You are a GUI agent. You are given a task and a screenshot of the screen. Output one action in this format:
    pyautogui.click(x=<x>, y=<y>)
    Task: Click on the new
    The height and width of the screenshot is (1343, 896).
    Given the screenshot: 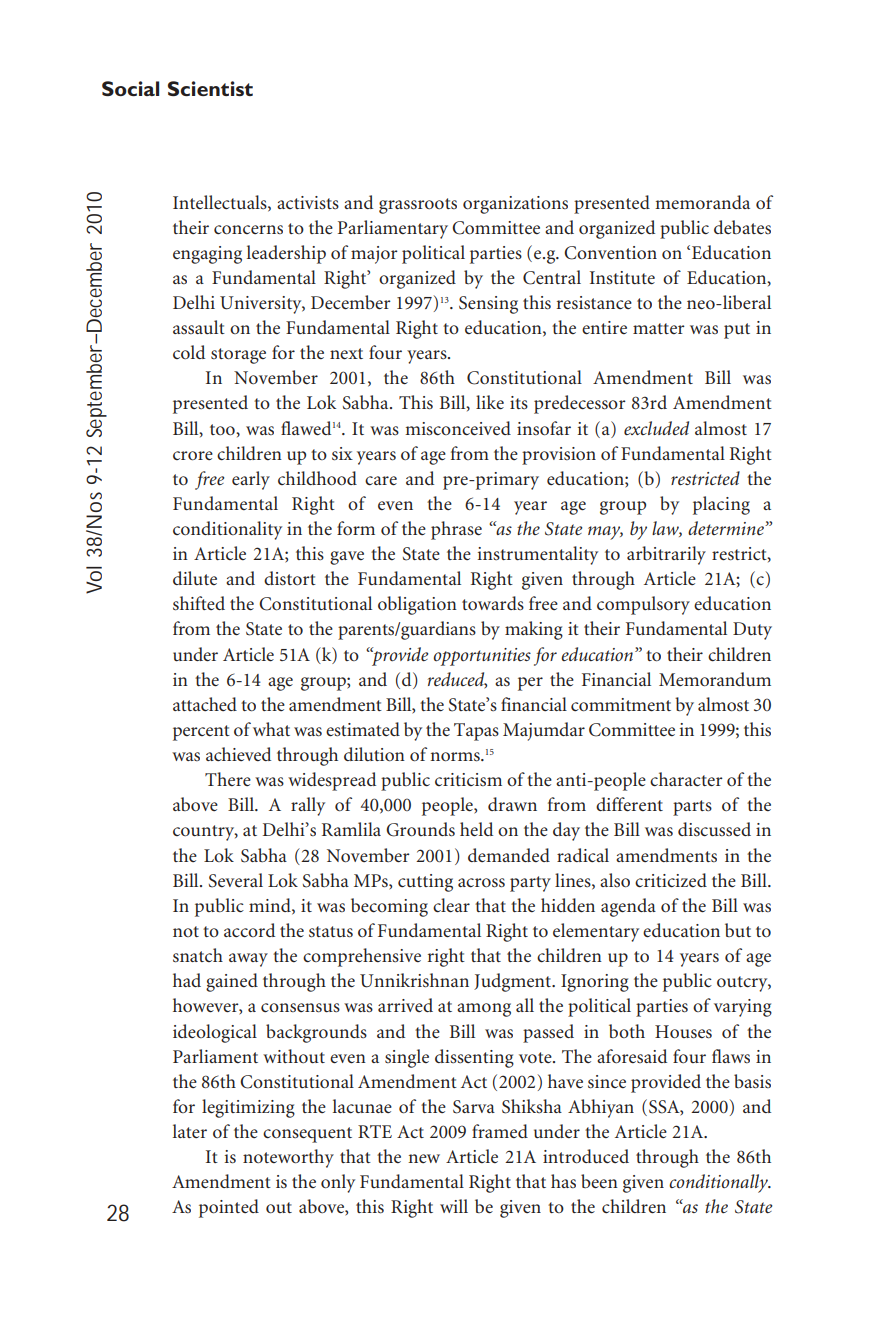 What is the action you would take?
    pyautogui.click(x=424, y=1158)
